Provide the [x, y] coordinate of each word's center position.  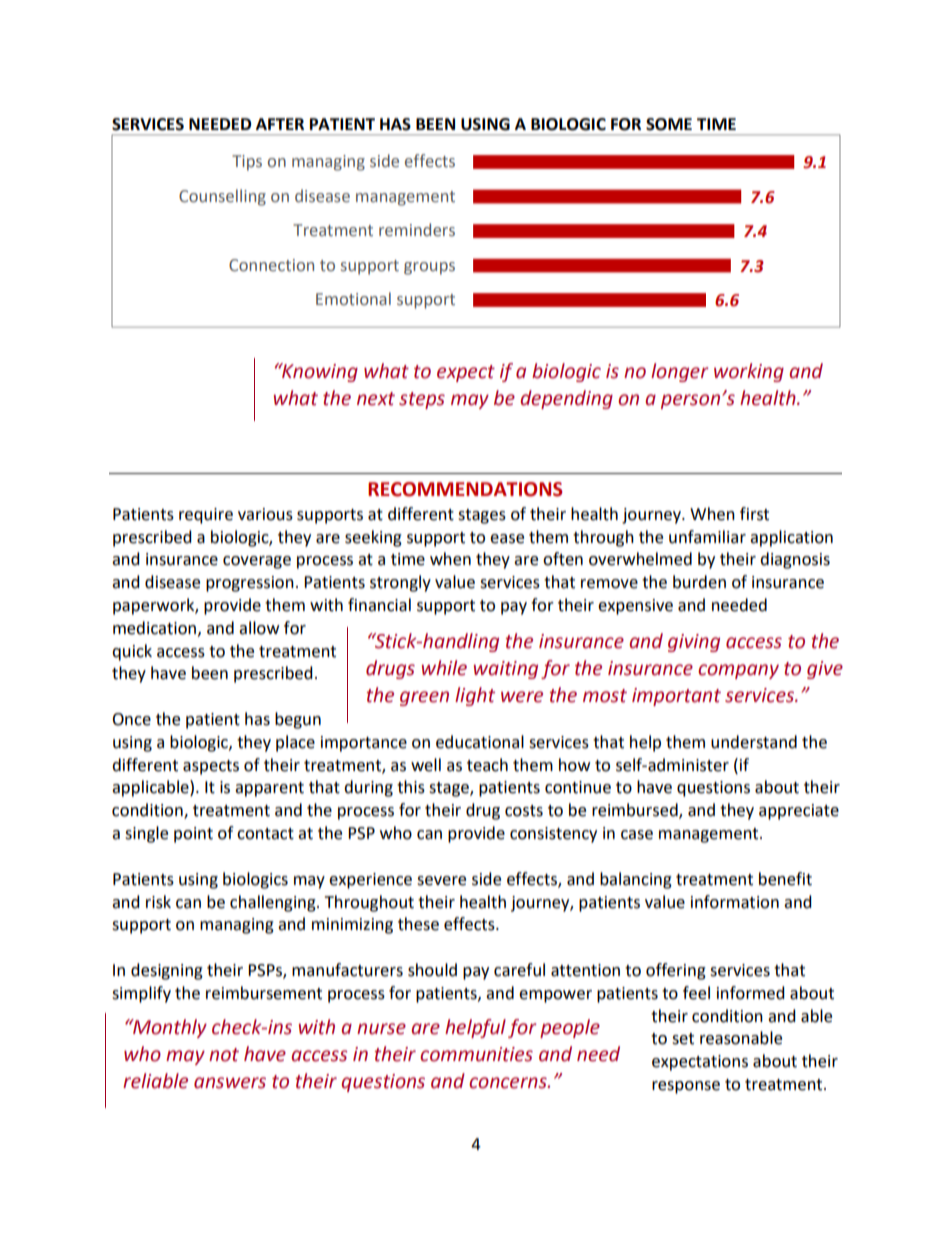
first [754, 514]
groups [429, 268]
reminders [417, 230]
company [738, 671]
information [735, 902]
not [224, 1055]
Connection [271, 265]
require [206, 516]
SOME [669, 124]
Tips [247, 163]
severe [441, 881]
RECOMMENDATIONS [465, 489]
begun [298, 720]
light [475, 696]
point [193, 835]
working [749, 372]
